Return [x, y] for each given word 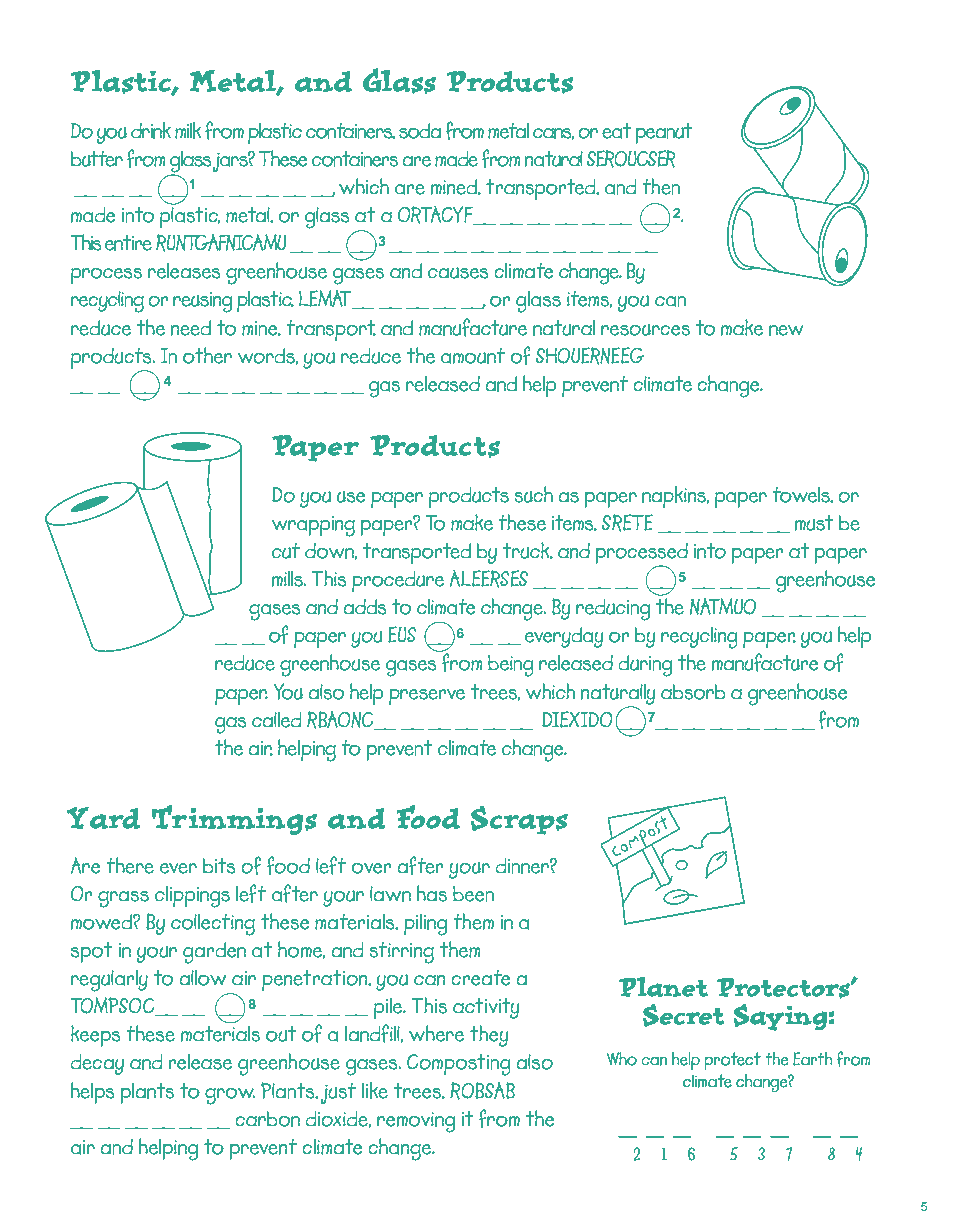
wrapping [313, 526]
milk [188, 130]
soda [420, 131]
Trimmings [234, 820]
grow [230, 1096]
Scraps [519, 820]
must [813, 523]
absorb [693, 692]
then [661, 186]
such [533, 494]
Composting [459, 1065]
